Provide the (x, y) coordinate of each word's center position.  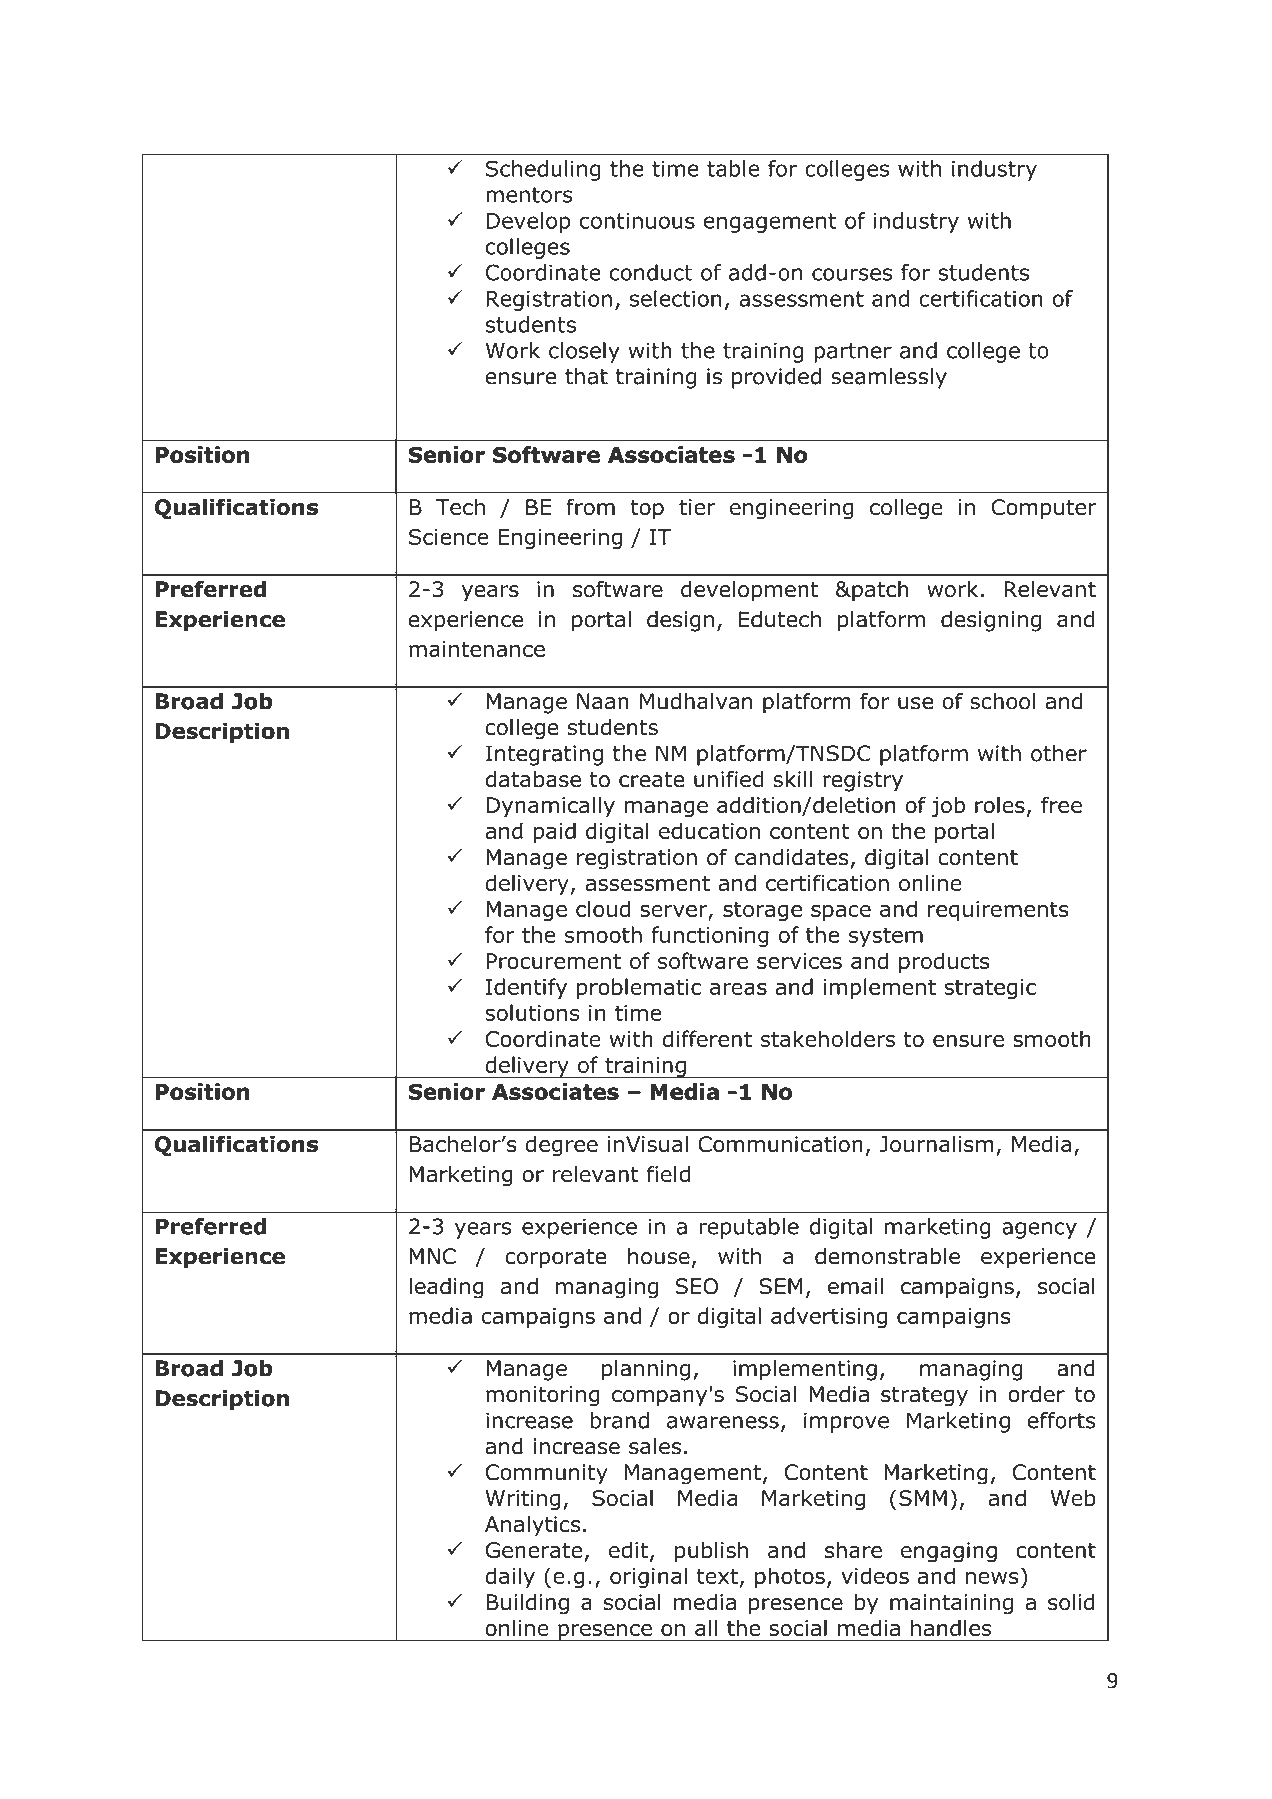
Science (449, 537)
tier (697, 507)
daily (510, 1577)
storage (762, 912)
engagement (769, 223)
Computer (1044, 509)
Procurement (553, 961)
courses (852, 274)
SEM (781, 1286)
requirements (998, 911)
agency (1039, 1230)
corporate (556, 1259)
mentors (529, 195)
